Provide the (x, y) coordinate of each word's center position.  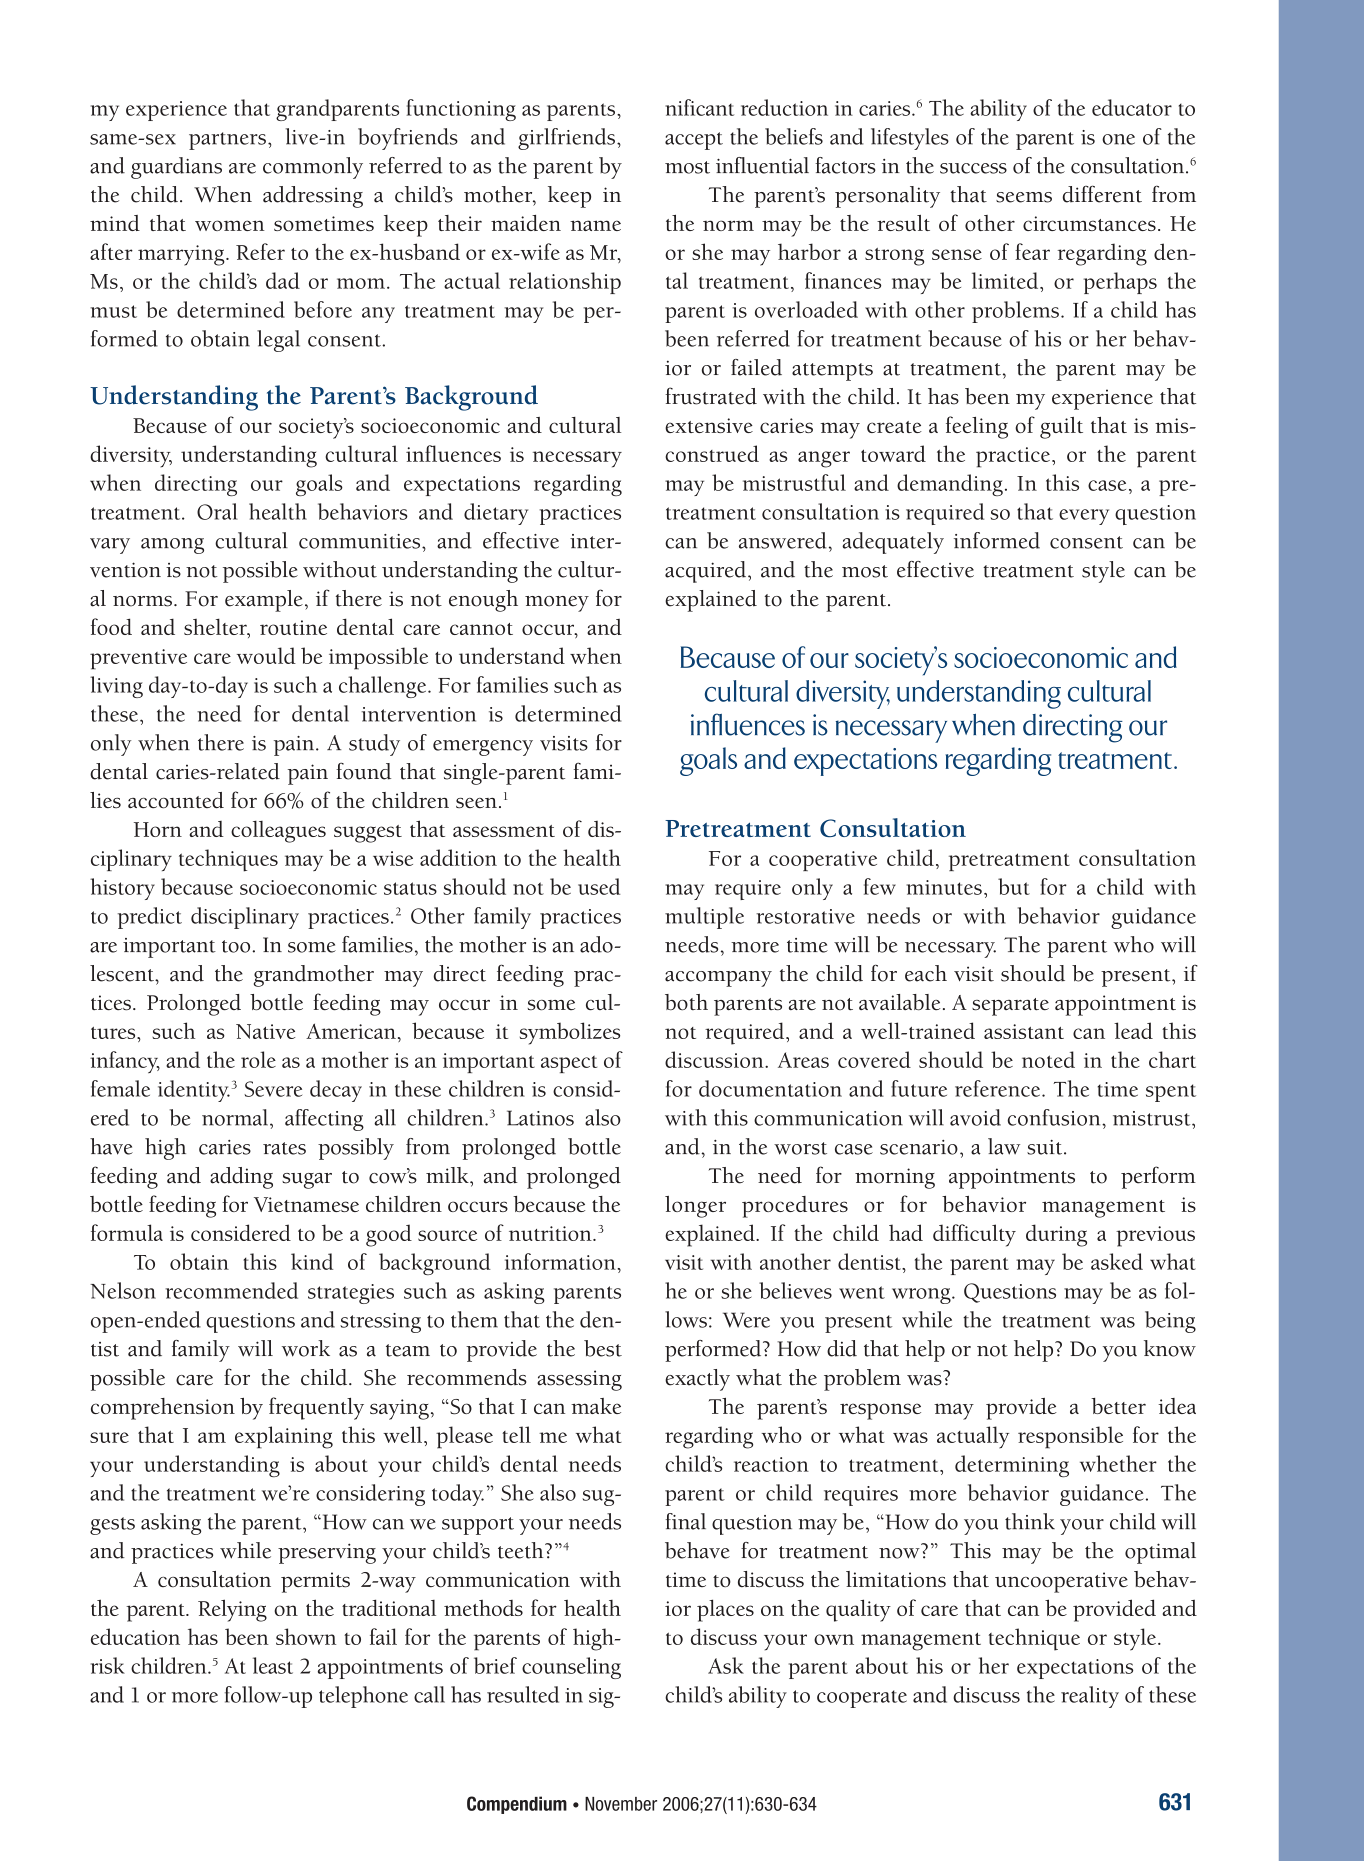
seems (1024, 197)
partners (227, 141)
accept (694, 141)
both (686, 1002)
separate (1010, 1007)
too (236, 946)
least (273, 1665)
